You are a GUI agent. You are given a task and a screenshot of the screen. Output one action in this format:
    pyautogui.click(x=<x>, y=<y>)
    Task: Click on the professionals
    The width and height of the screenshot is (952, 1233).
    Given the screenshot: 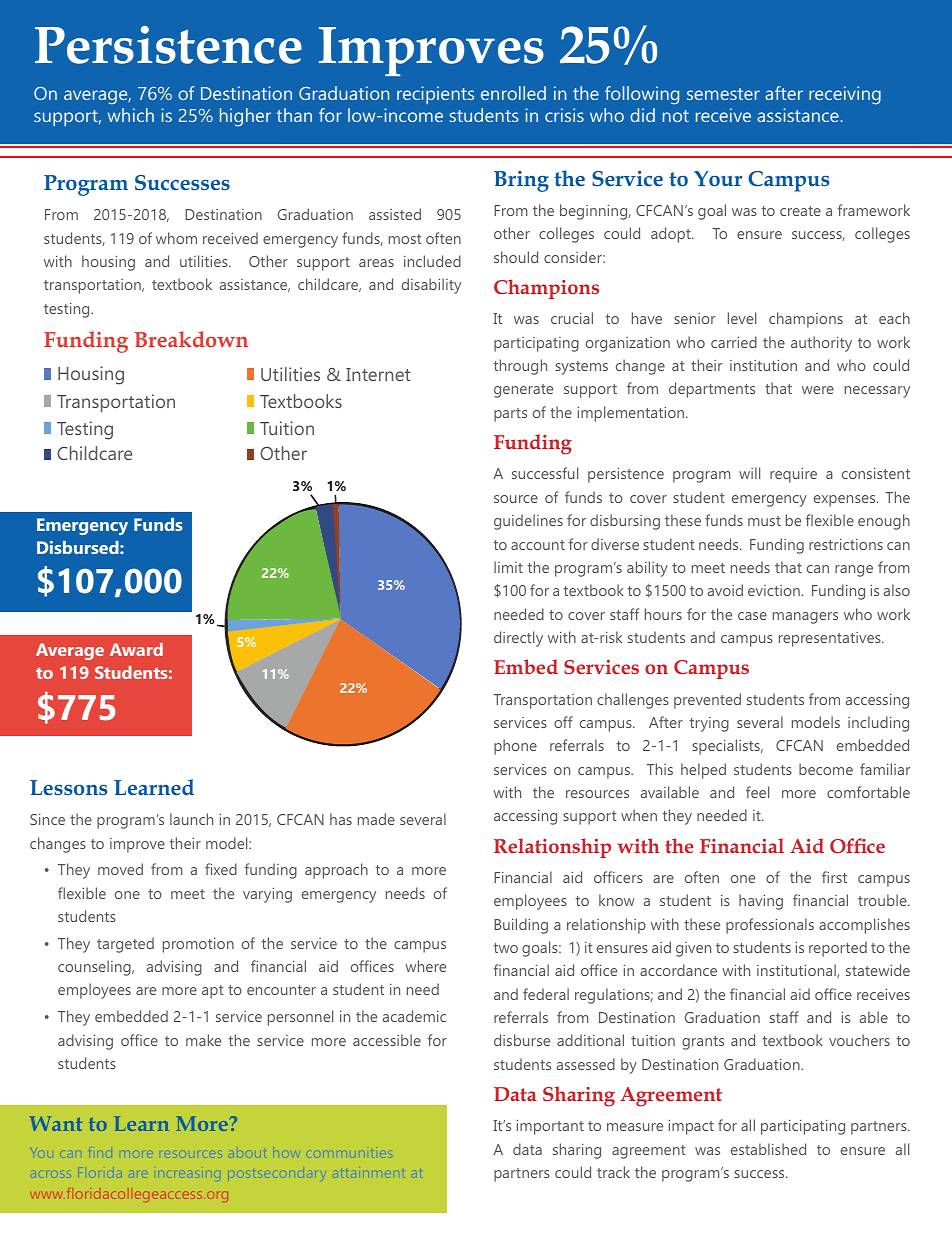 What is the action you would take?
    pyautogui.click(x=770, y=926)
